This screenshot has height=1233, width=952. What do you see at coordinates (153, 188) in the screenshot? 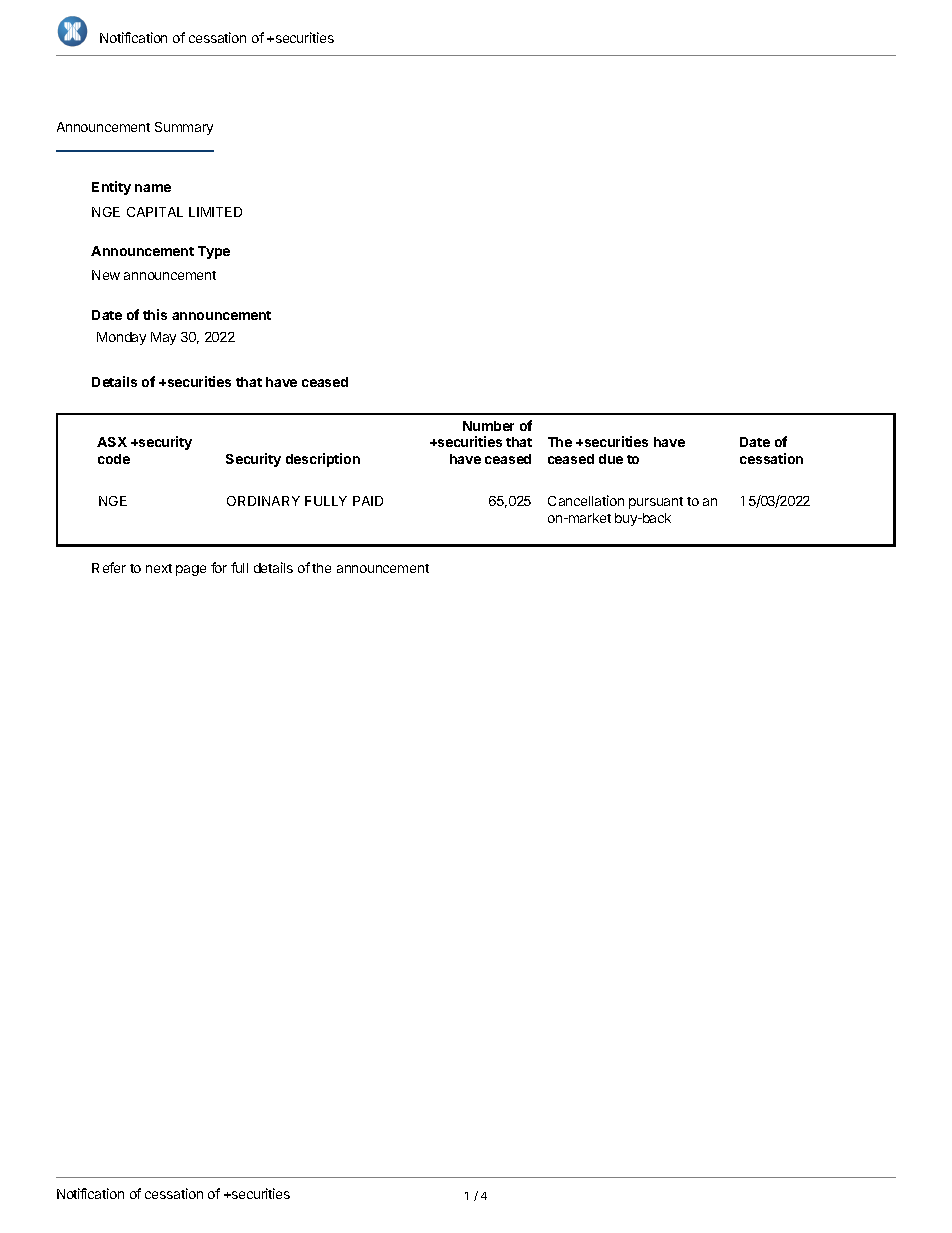
I see `name` at bounding box center [153, 188].
